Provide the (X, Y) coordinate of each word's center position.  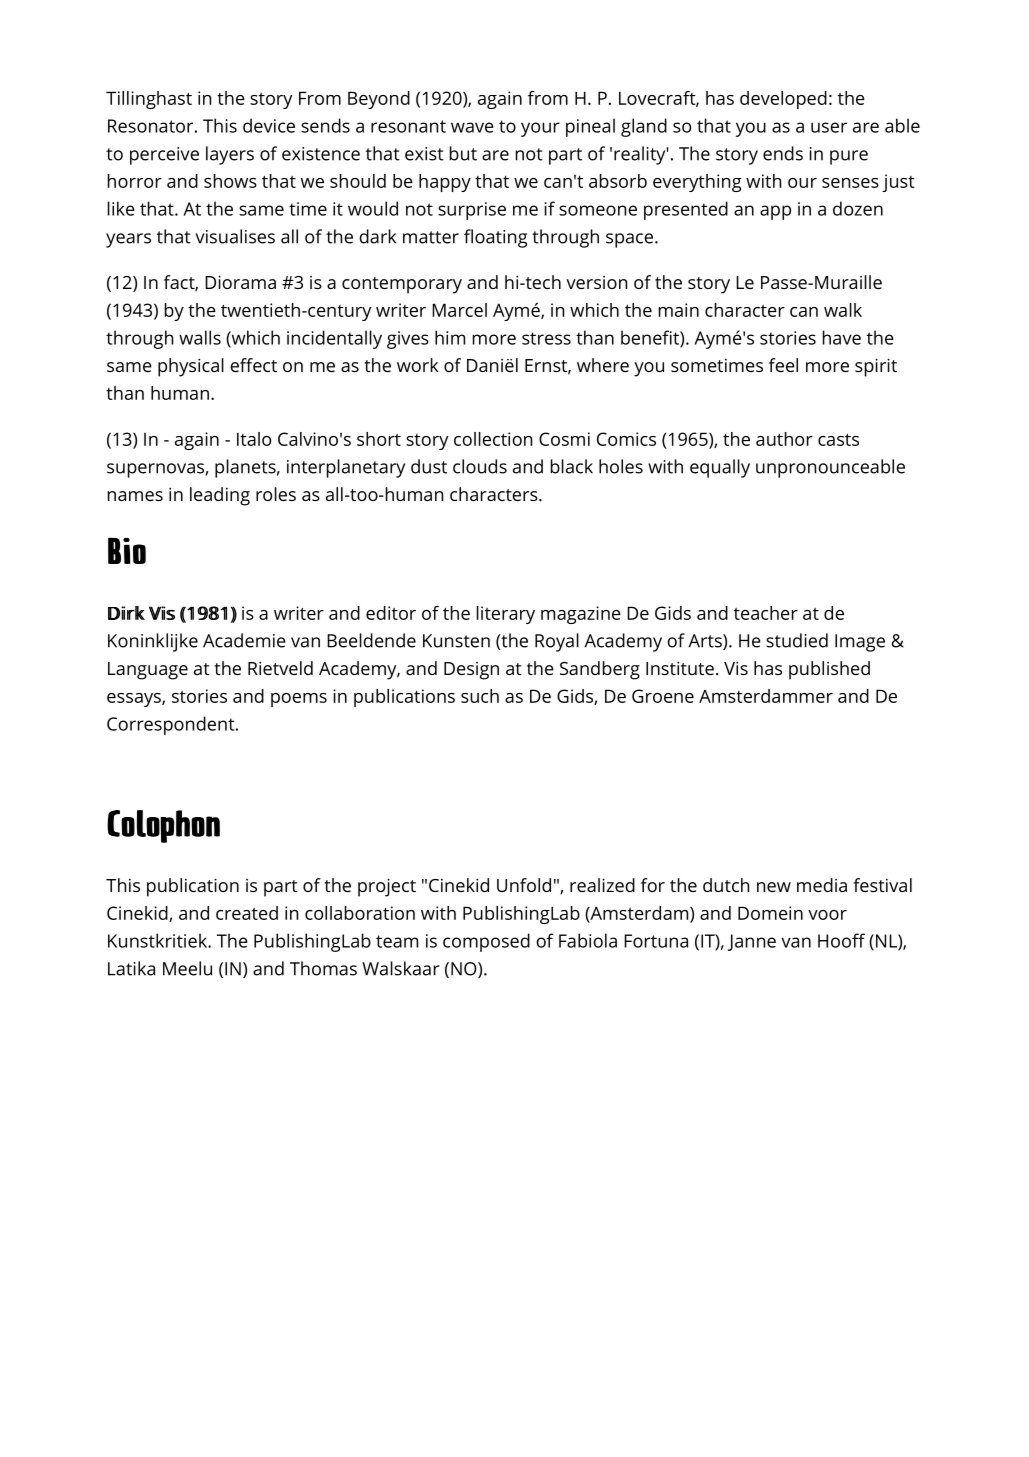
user (829, 127)
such (480, 696)
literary (506, 615)
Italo (254, 439)
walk (843, 310)
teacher (766, 613)
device (269, 125)
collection (493, 439)
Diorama (240, 282)
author (784, 439)
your (540, 129)
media (822, 885)
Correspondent (172, 725)
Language (148, 671)
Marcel (459, 310)
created (247, 913)
